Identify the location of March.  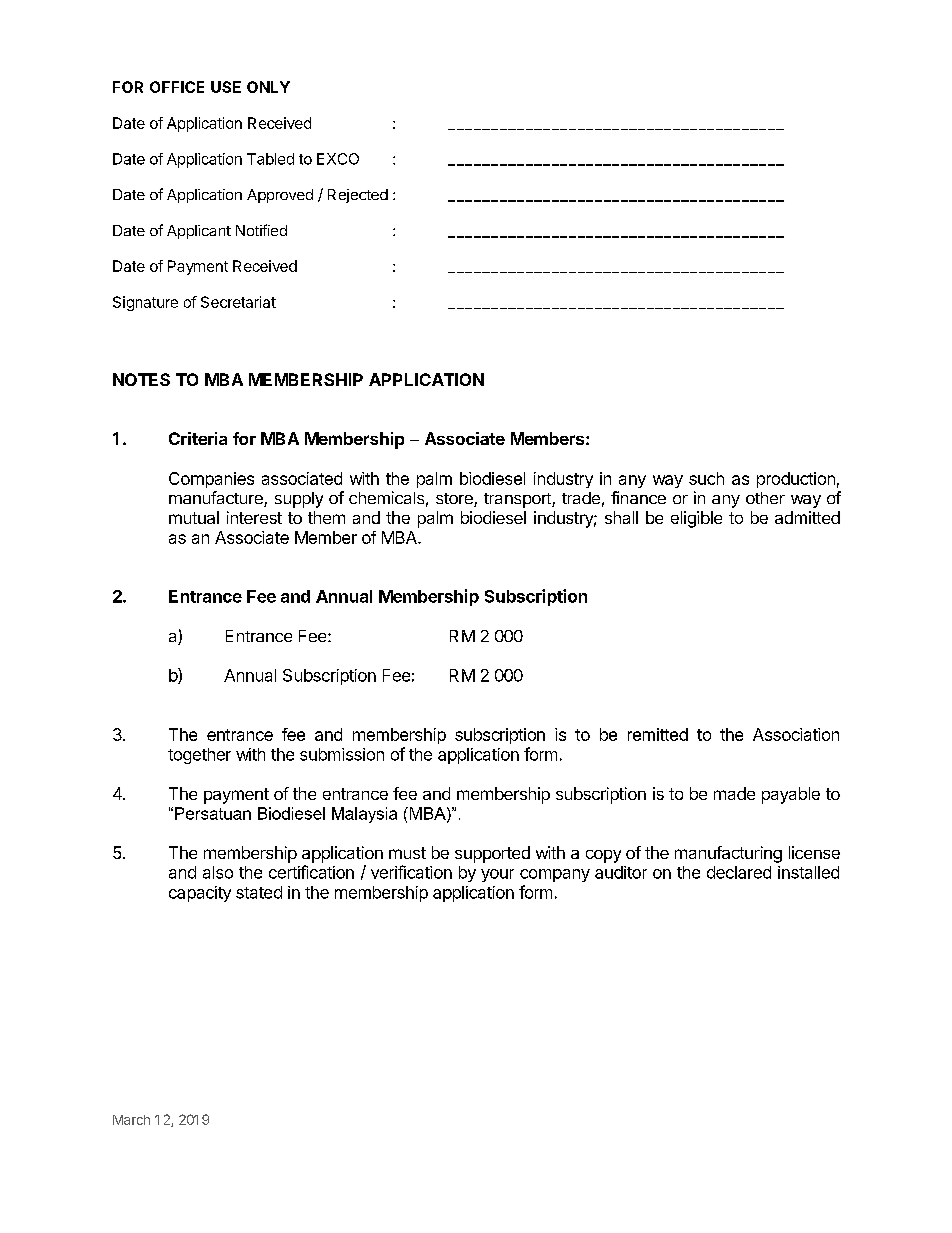
(131, 1120).
